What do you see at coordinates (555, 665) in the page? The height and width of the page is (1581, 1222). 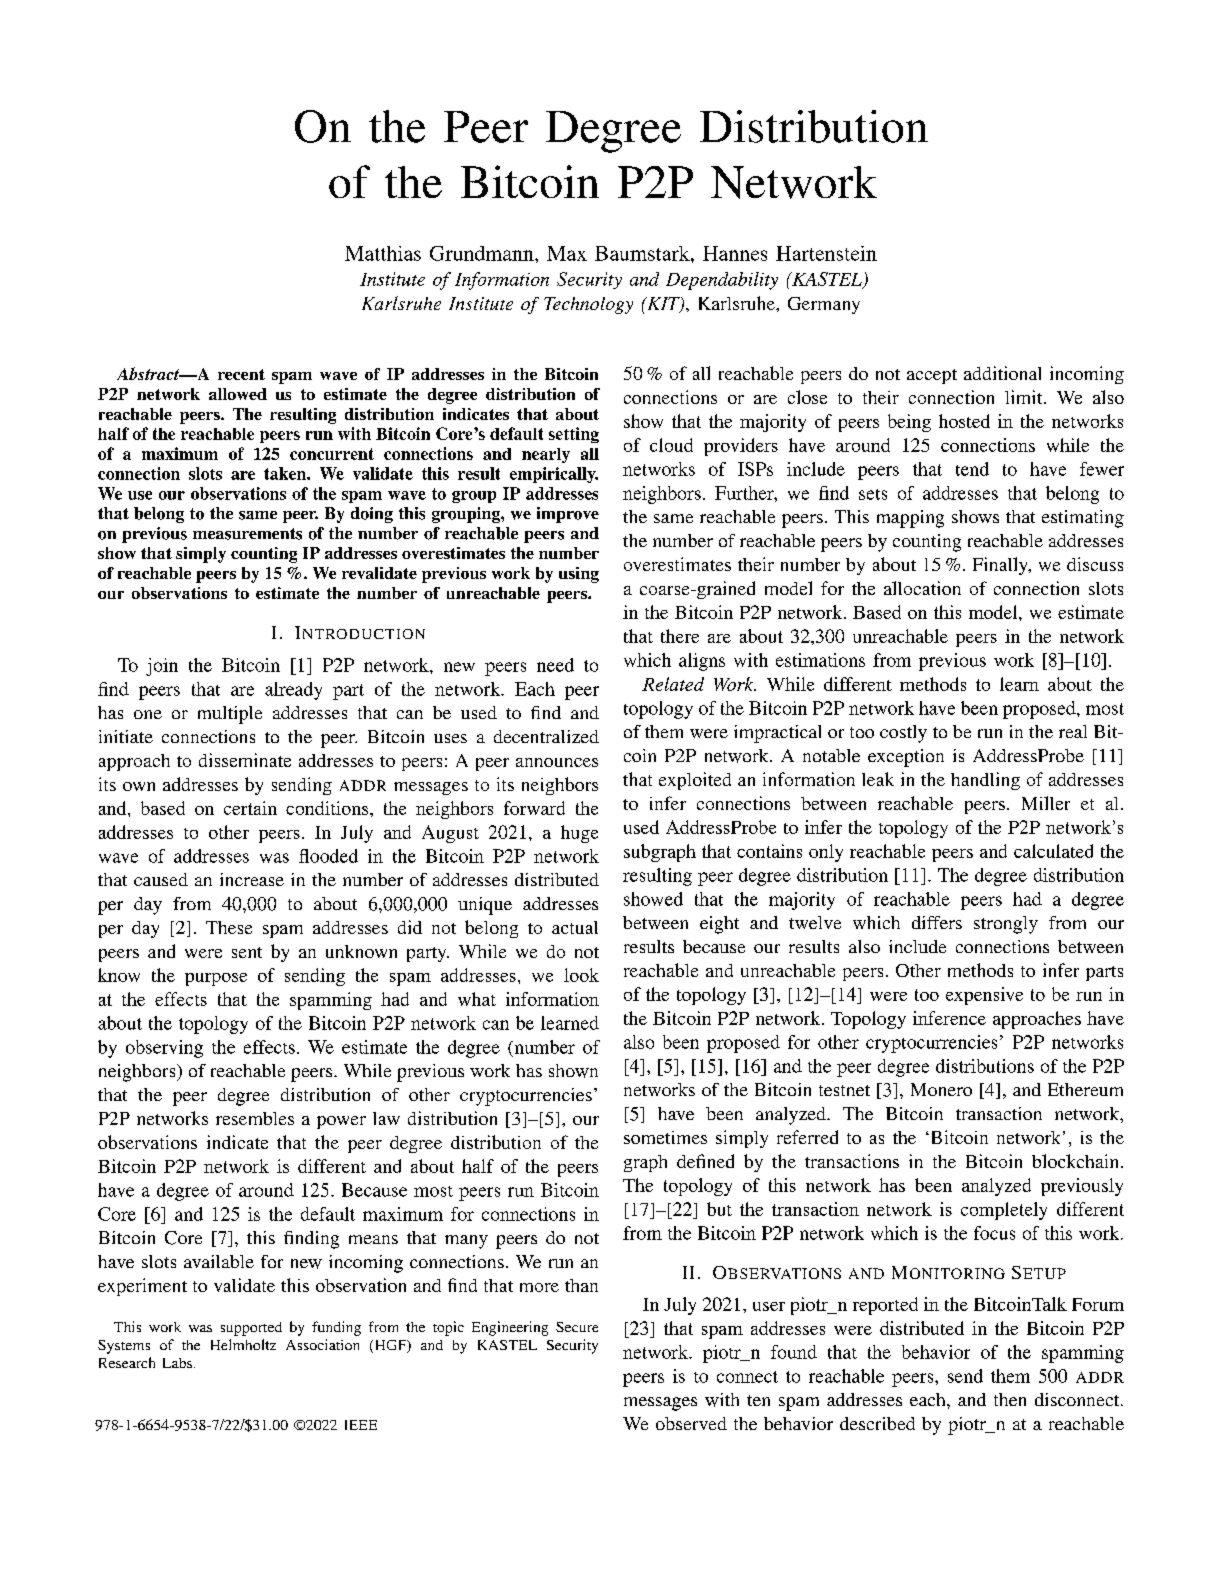 I see `need` at bounding box center [555, 665].
